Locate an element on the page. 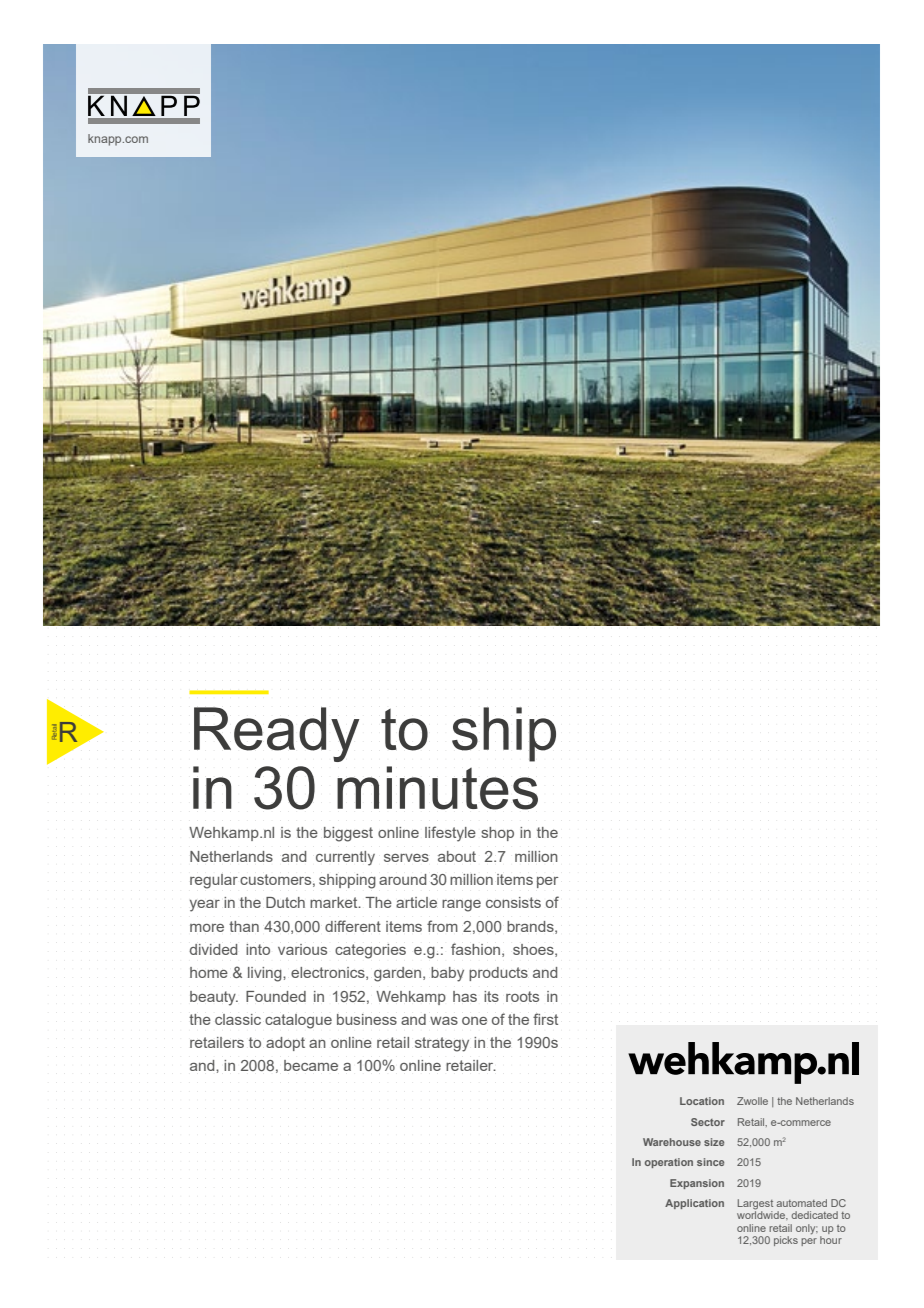 The width and height of the image is (924, 1308). Location is located at coordinates (702, 1101).
